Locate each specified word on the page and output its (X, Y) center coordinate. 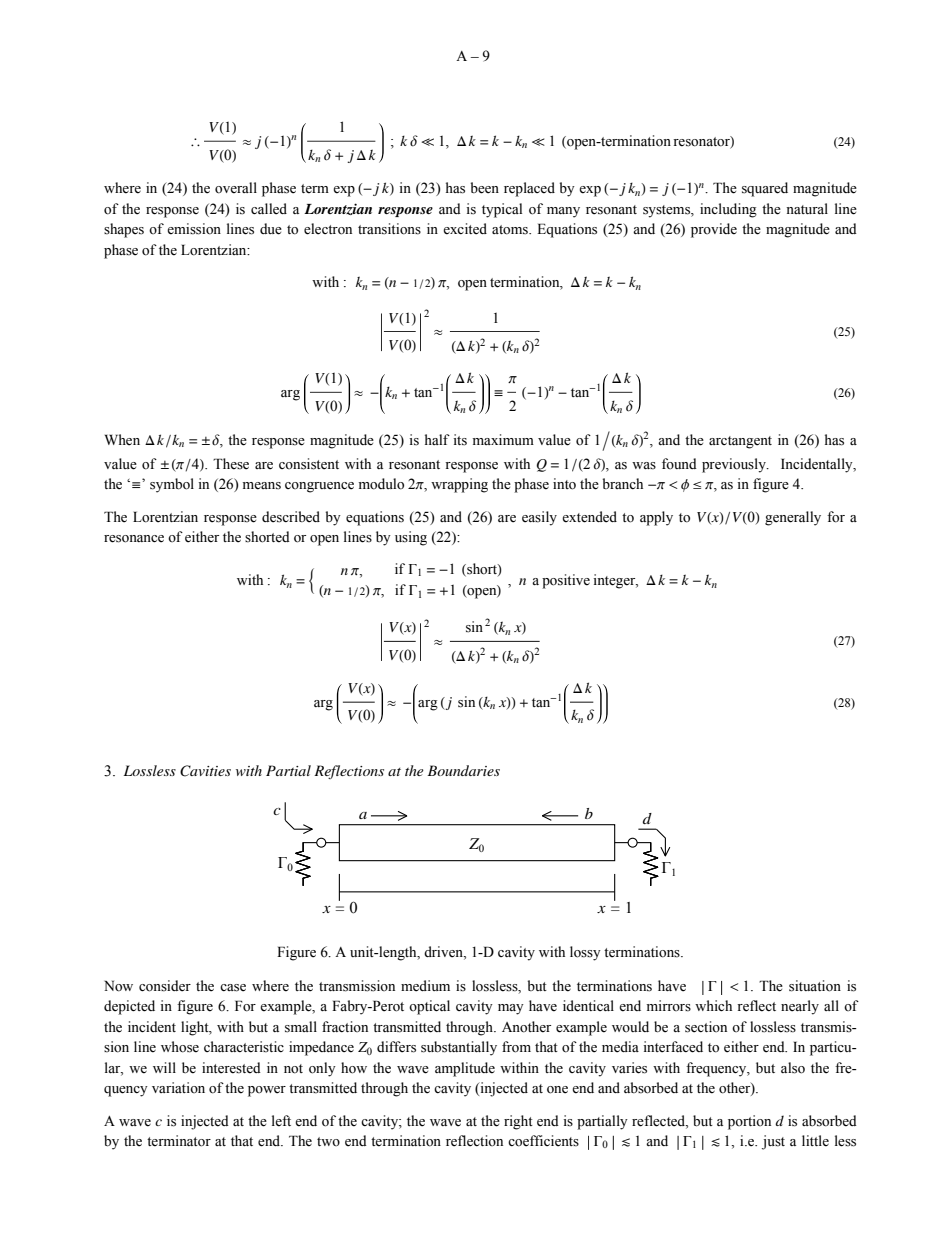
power (267, 1091)
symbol (172, 485)
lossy (585, 953)
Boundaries (463, 770)
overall (236, 188)
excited (465, 229)
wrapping (459, 485)
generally (793, 518)
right (518, 1122)
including (728, 210)
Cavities (205, 771)
